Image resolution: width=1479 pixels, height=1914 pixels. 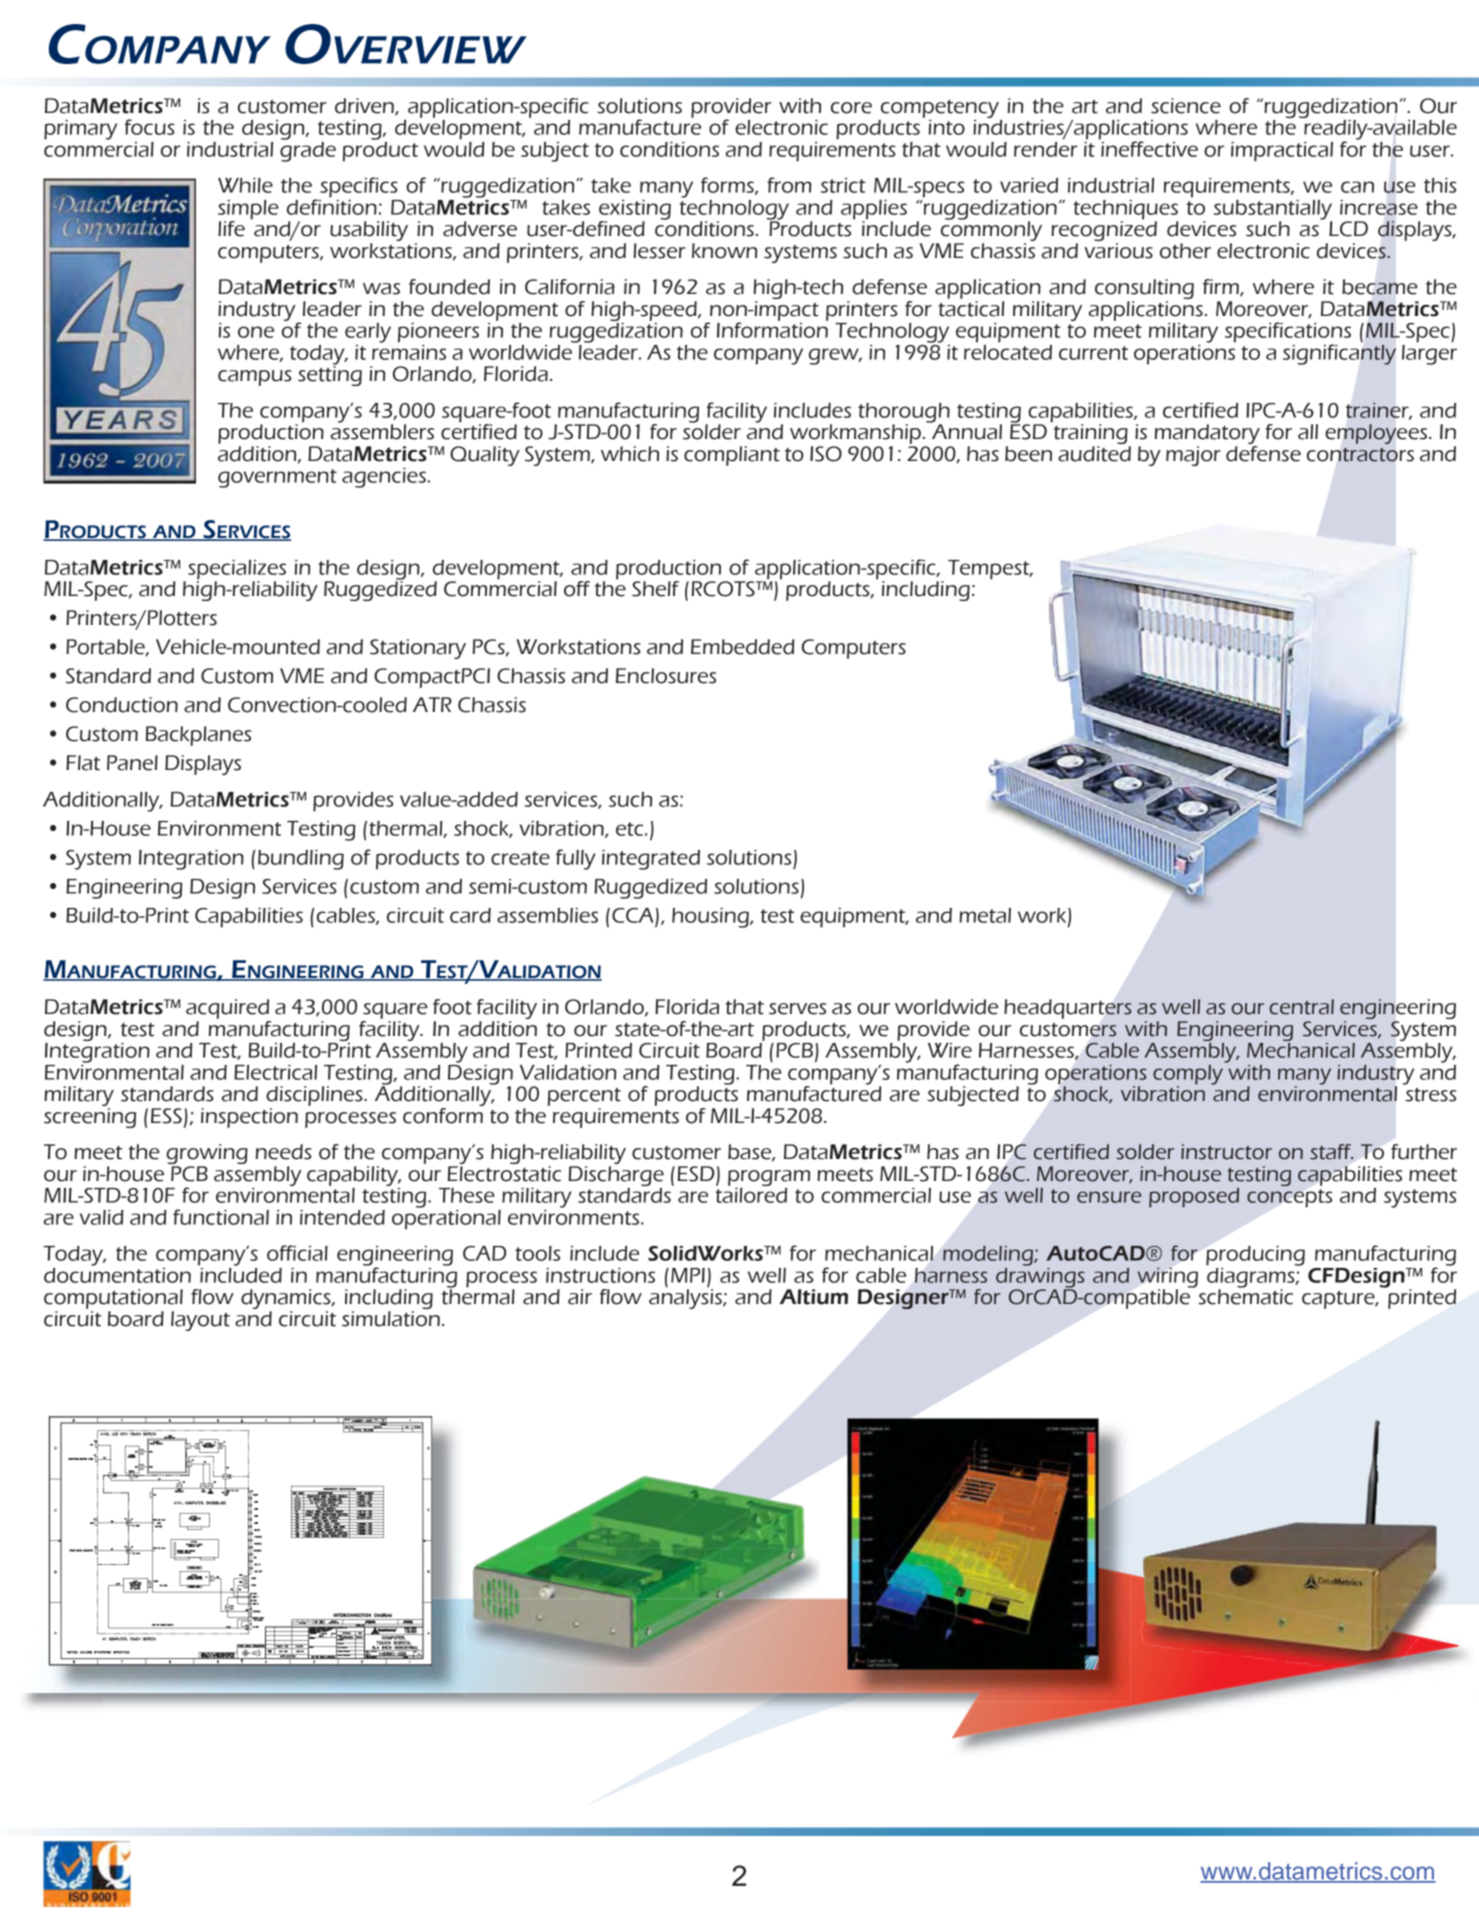 What do you see at coordinates (1301, 1007) in the screenshot?
I see `central` at bounding box center [1301, 1007].
